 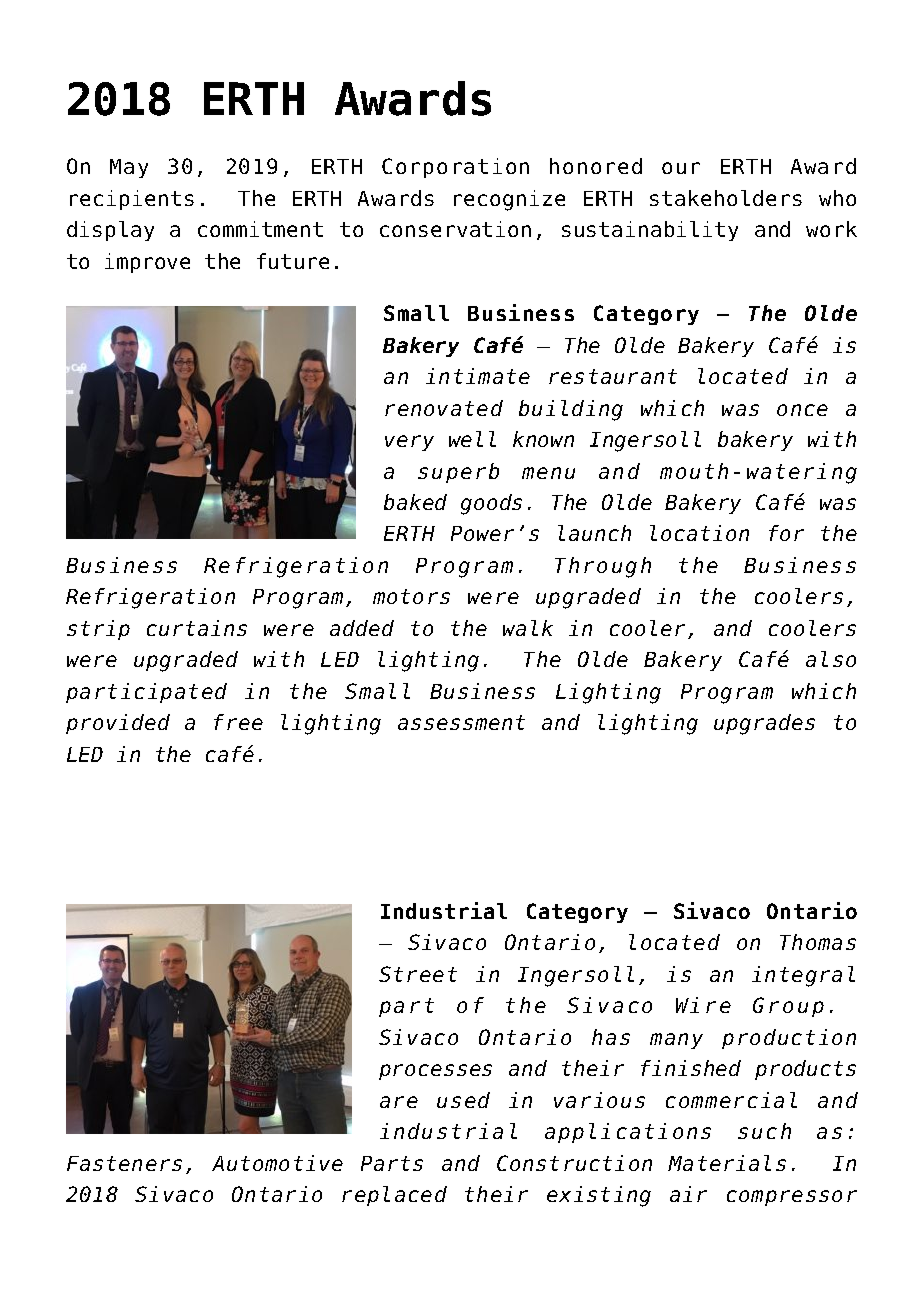 What do you see at coordinates (238, 722) in the screenshot?
I see `free` at bounding box center [238, 722].
